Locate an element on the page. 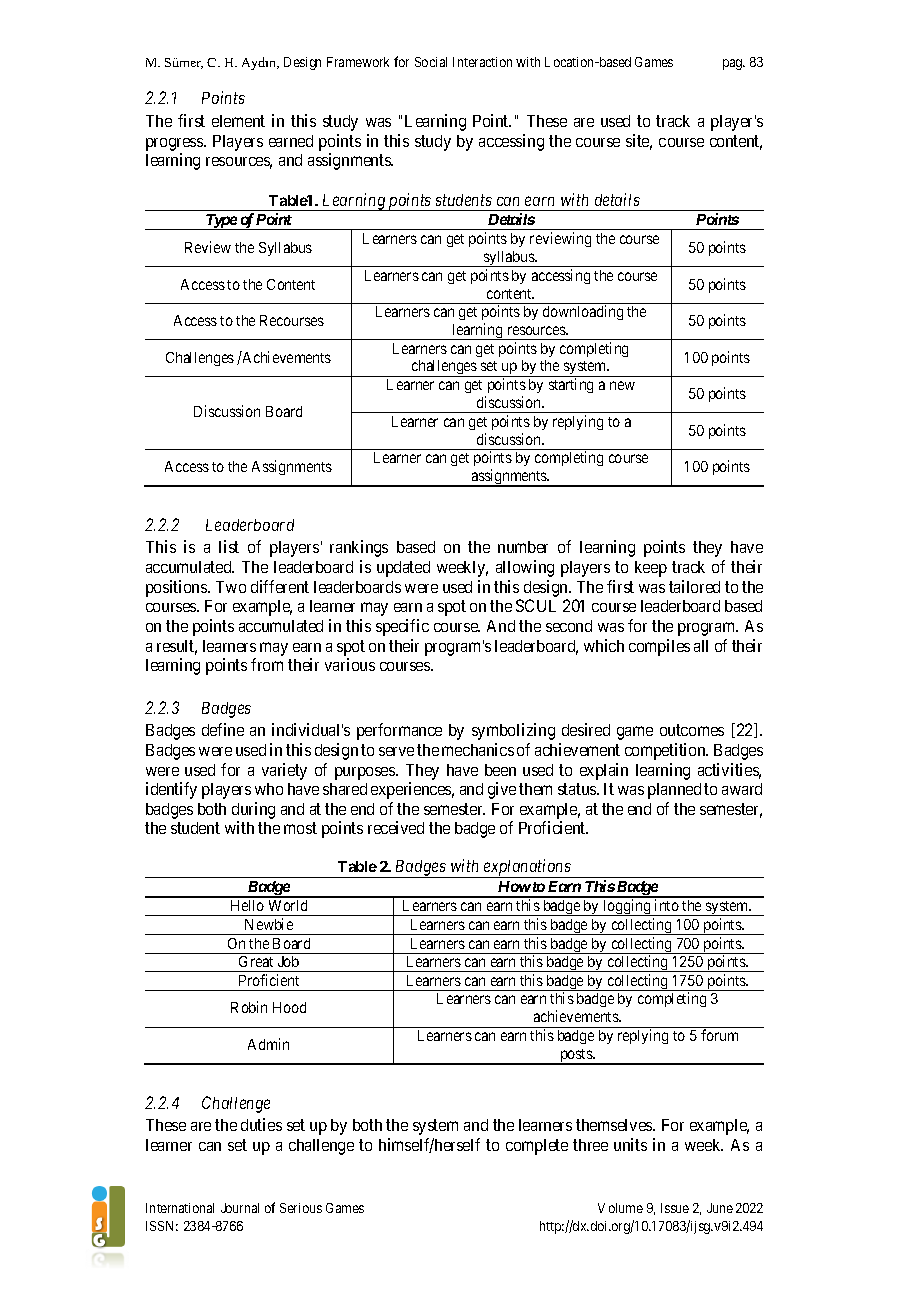 Image resolution: width=924 pixels, height=1308 pixels. Social is located at coordinates (431, 62).
